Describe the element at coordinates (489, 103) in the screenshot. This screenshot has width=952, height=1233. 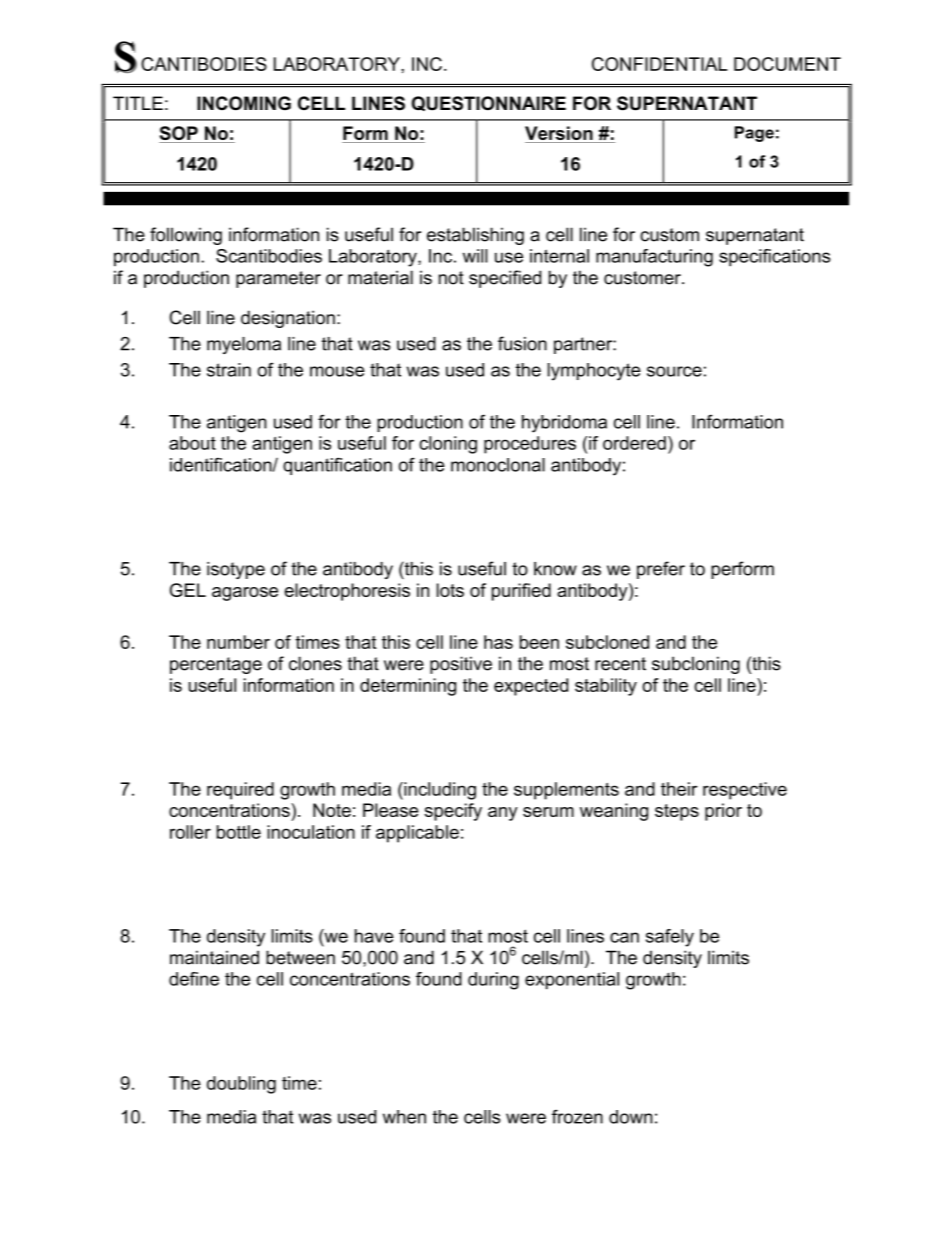
I see `QUESTIONNAIRE` at that location.
